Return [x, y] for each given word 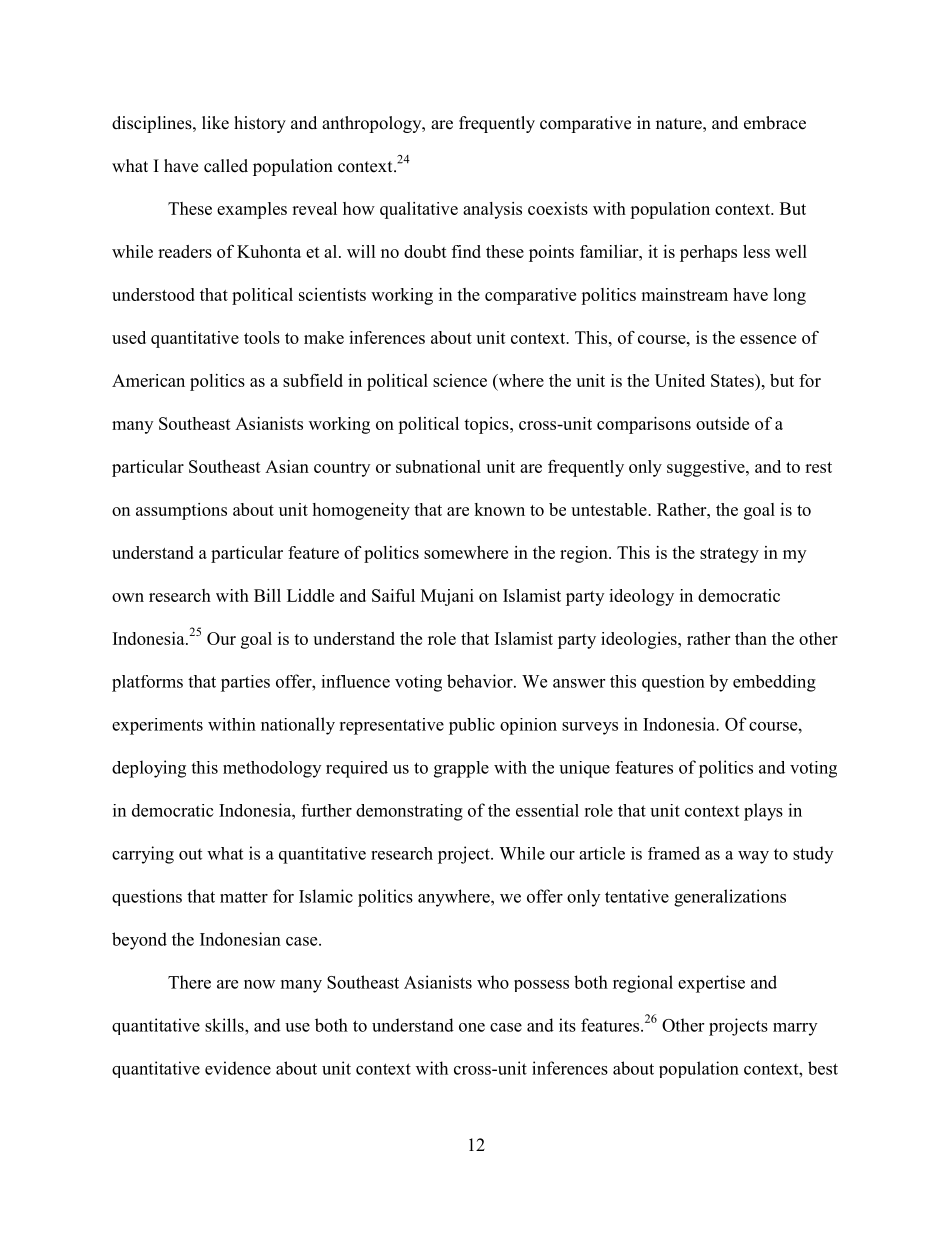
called [226, 166]
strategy [729, 555]
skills [225, 1025]
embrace [775, 123]
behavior [481, 681]
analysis [492, 210]
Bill [267, 595]
